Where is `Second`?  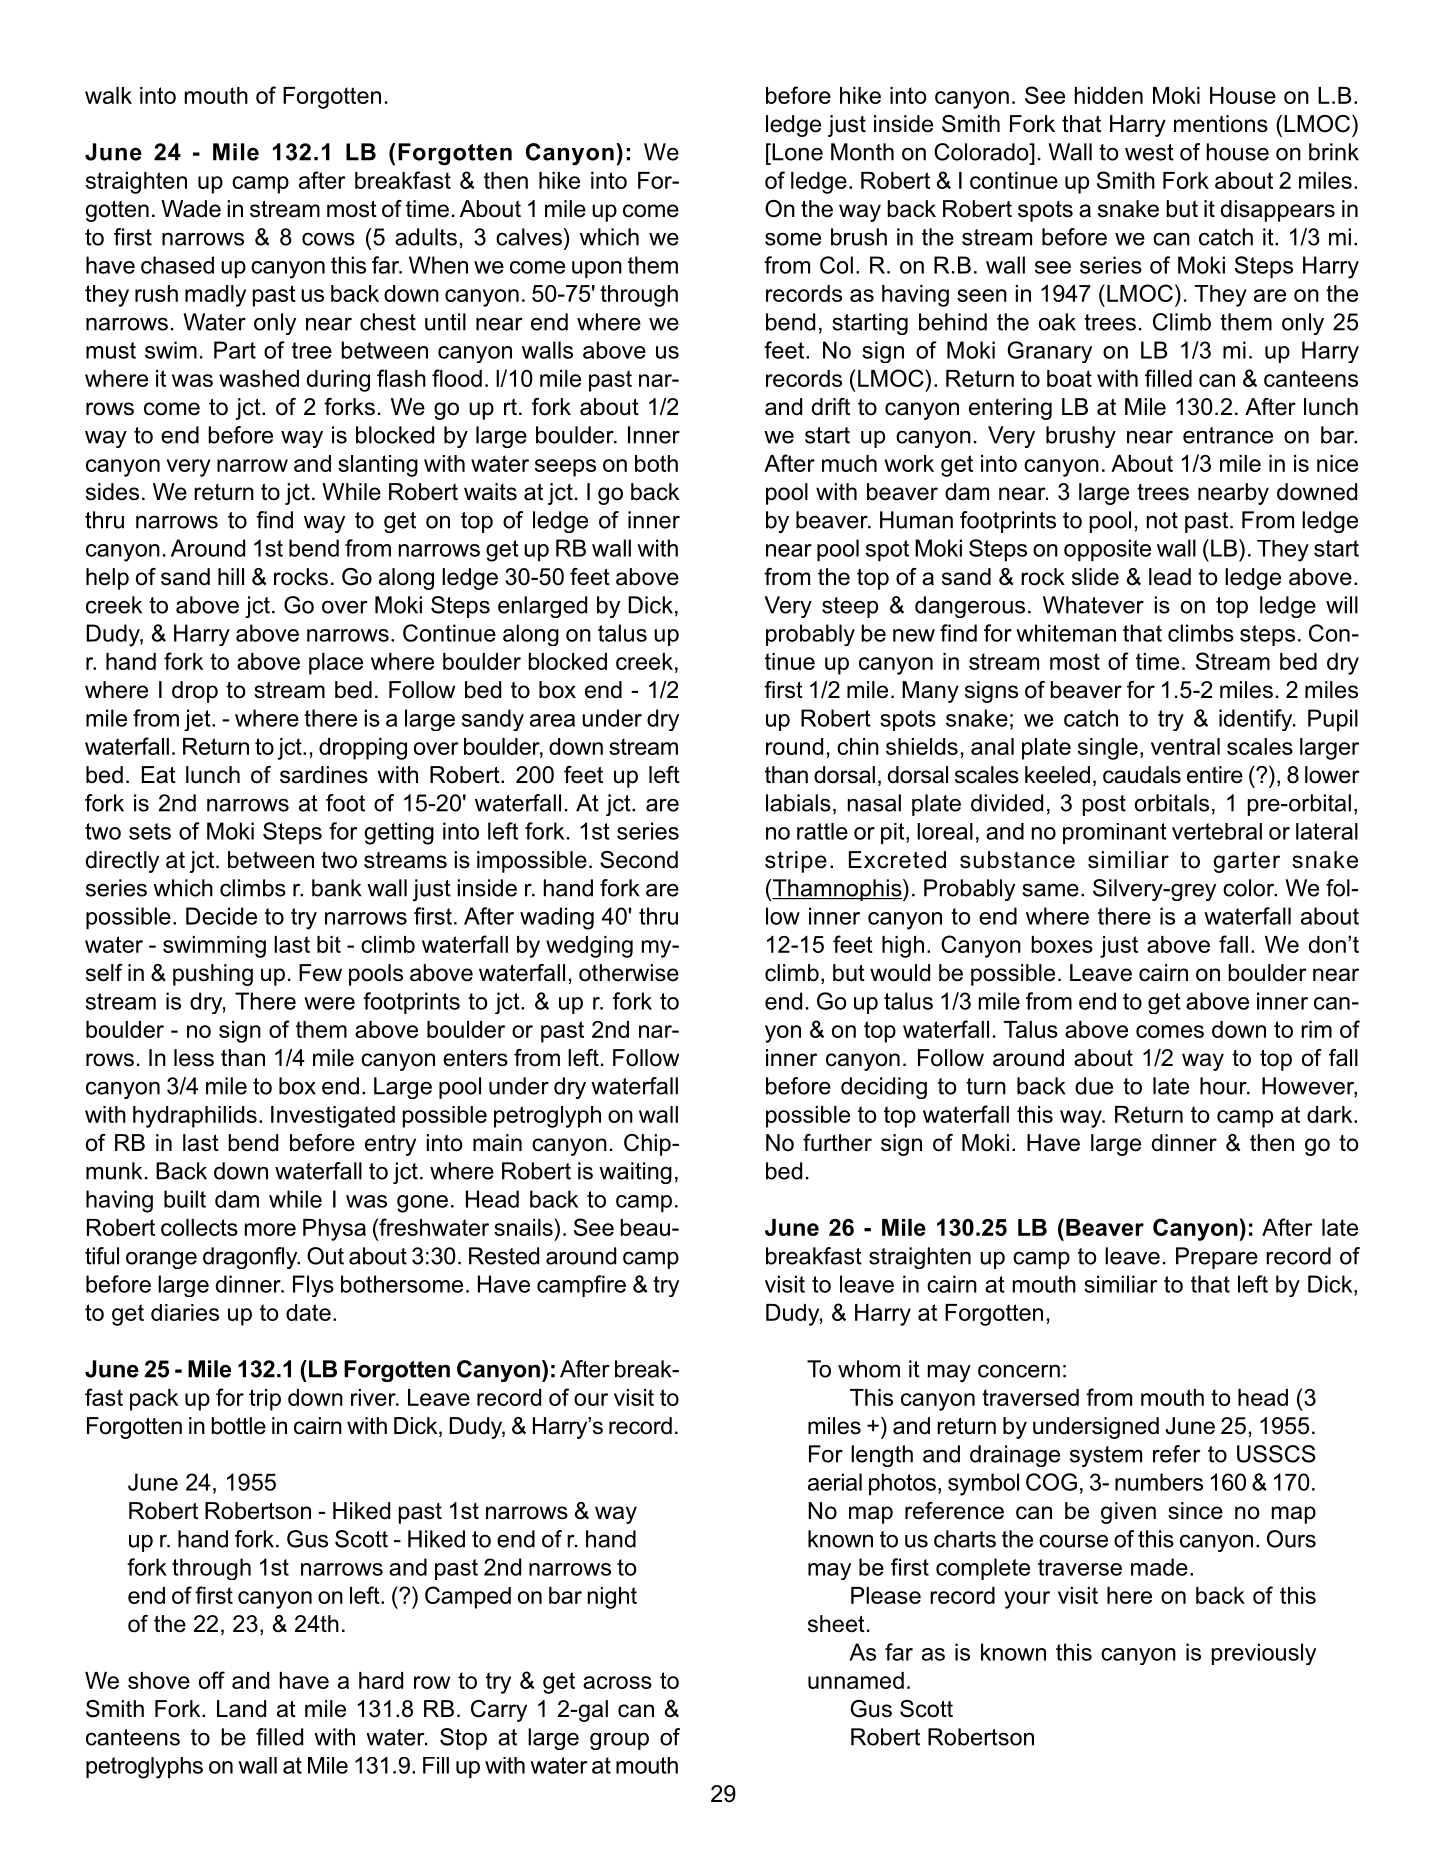
Second is located at coordinates (639, 860).
